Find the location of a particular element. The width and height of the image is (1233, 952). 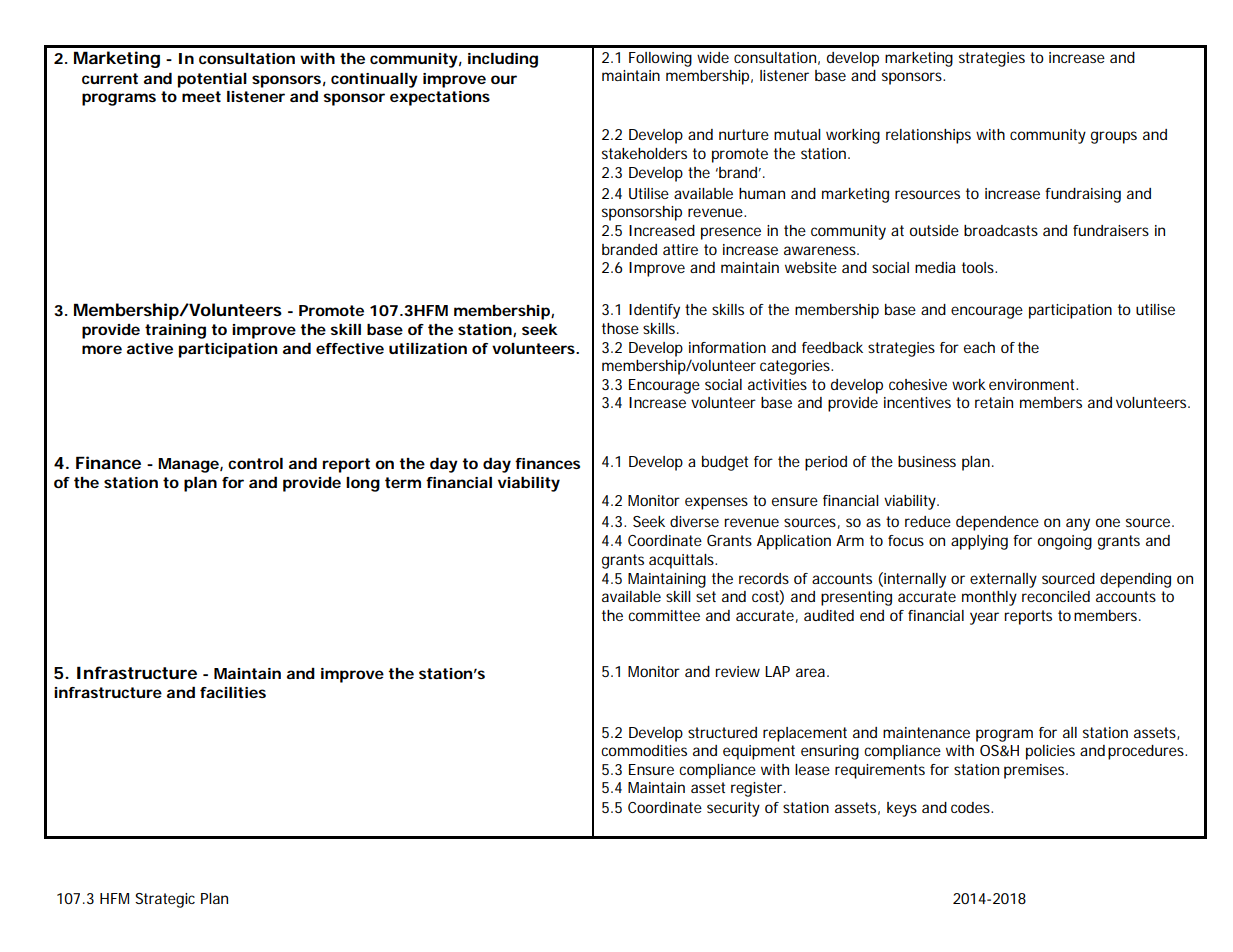

relationships is located at coordinates (928, 136).
